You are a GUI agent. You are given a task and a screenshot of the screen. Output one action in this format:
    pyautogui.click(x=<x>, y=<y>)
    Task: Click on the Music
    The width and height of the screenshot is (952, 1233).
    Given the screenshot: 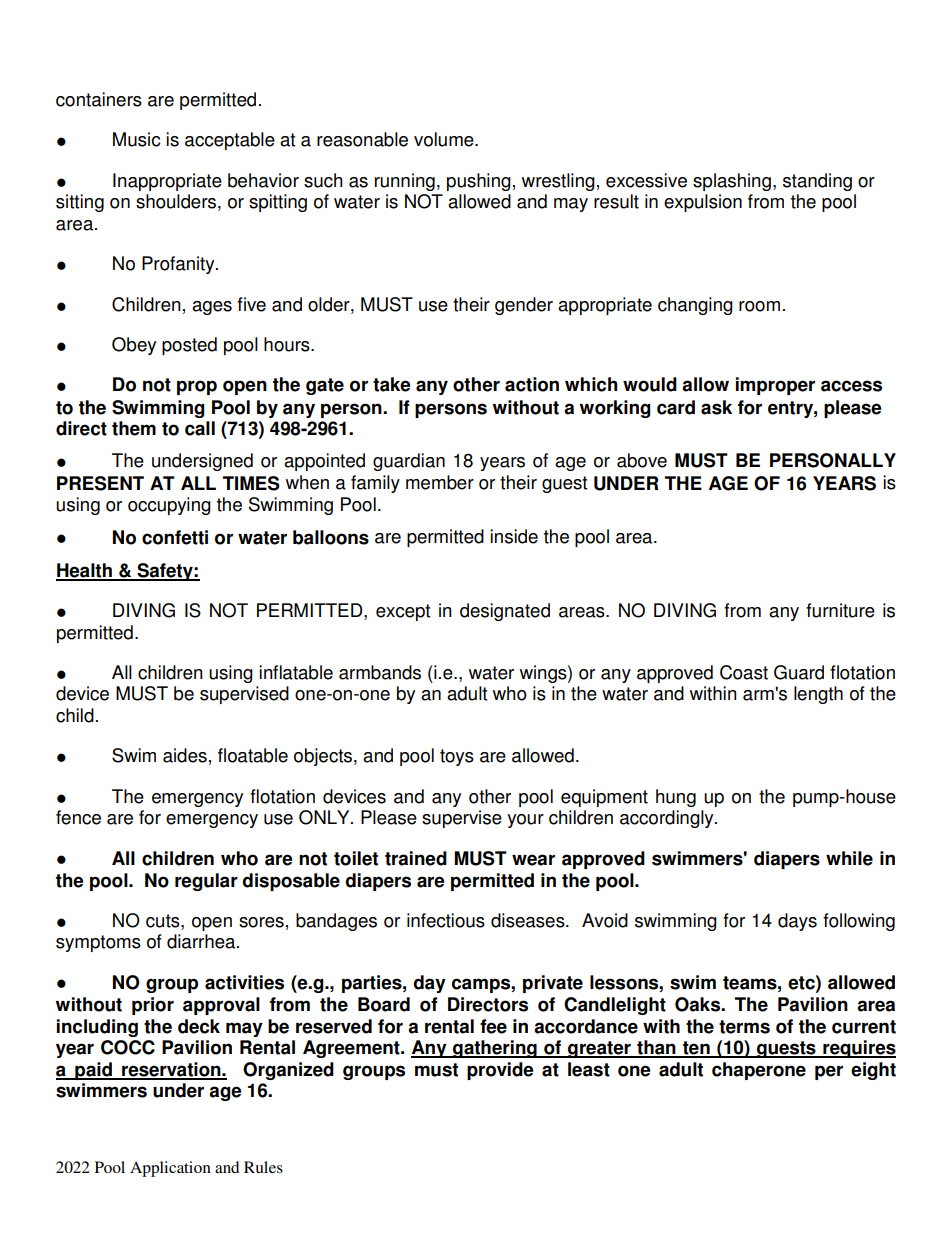 What is the action you would take?
    pyautogui.click(x=136, y=139)
